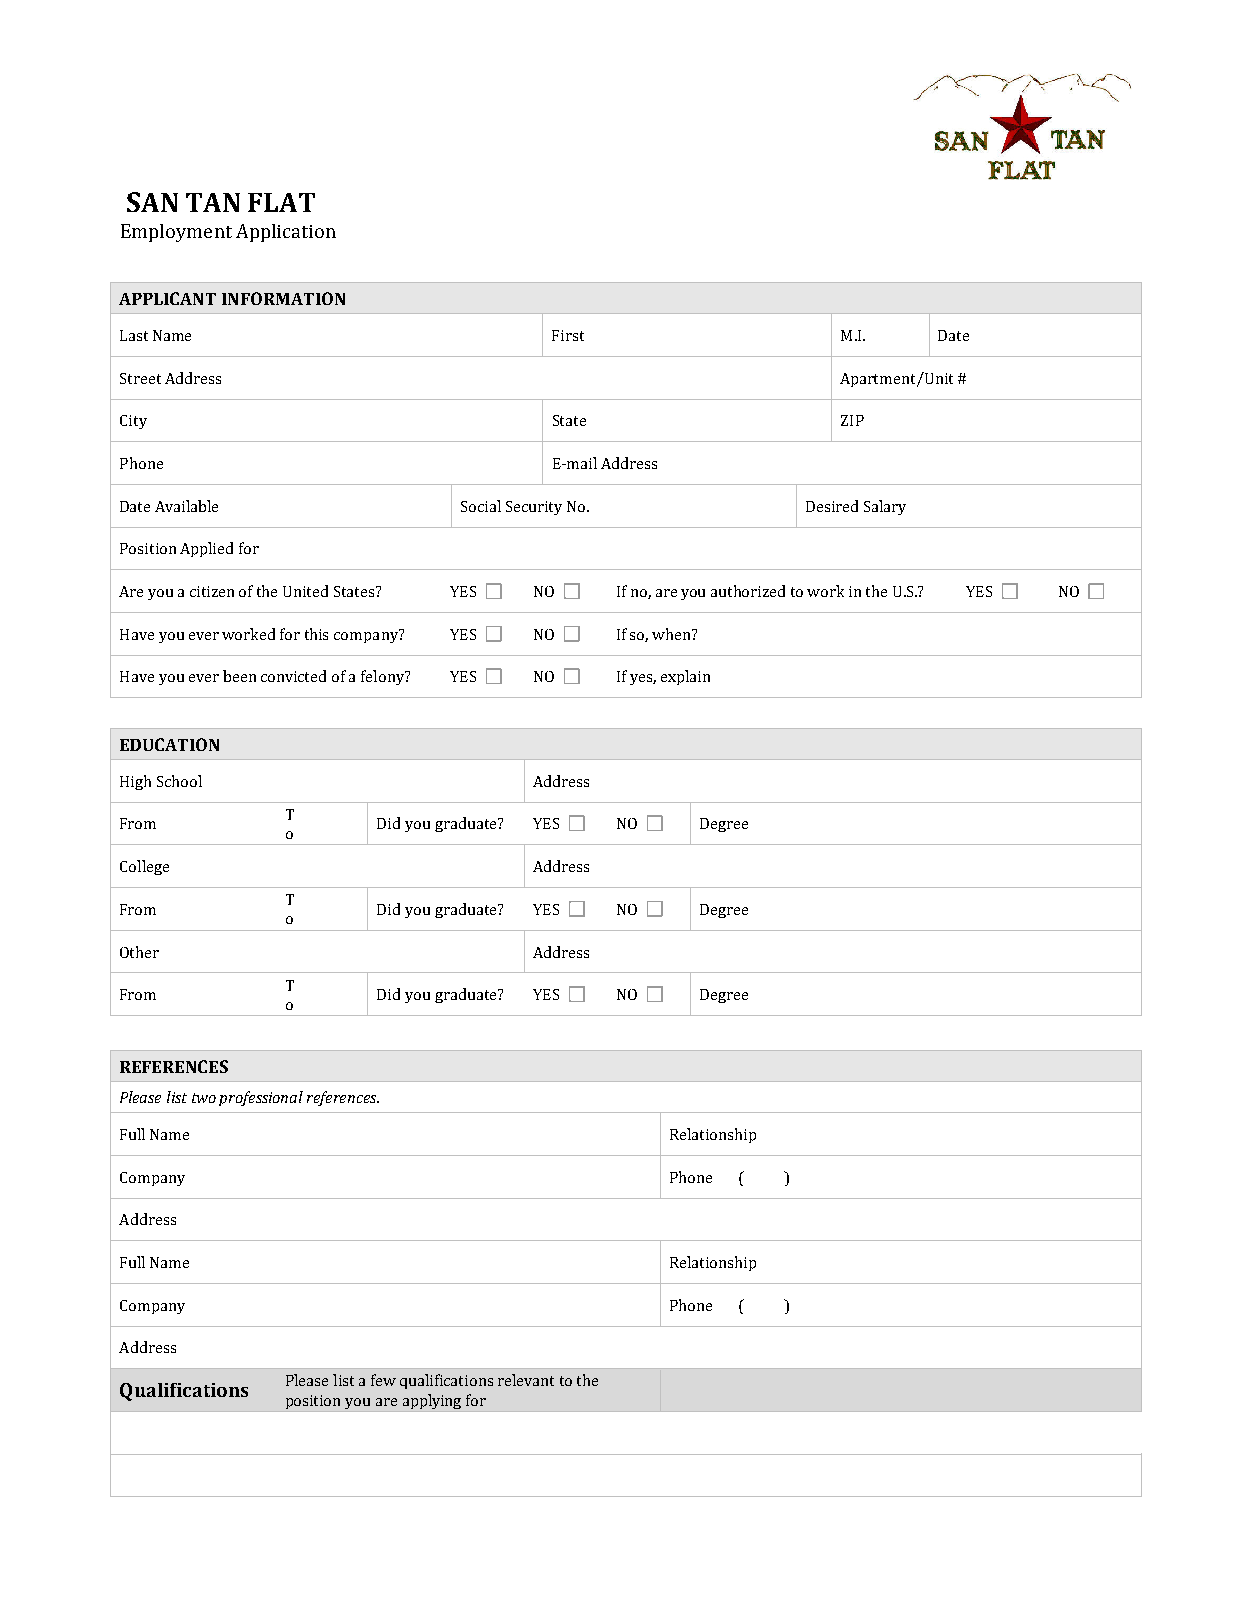  I want to click on First, so click(568, 335).
